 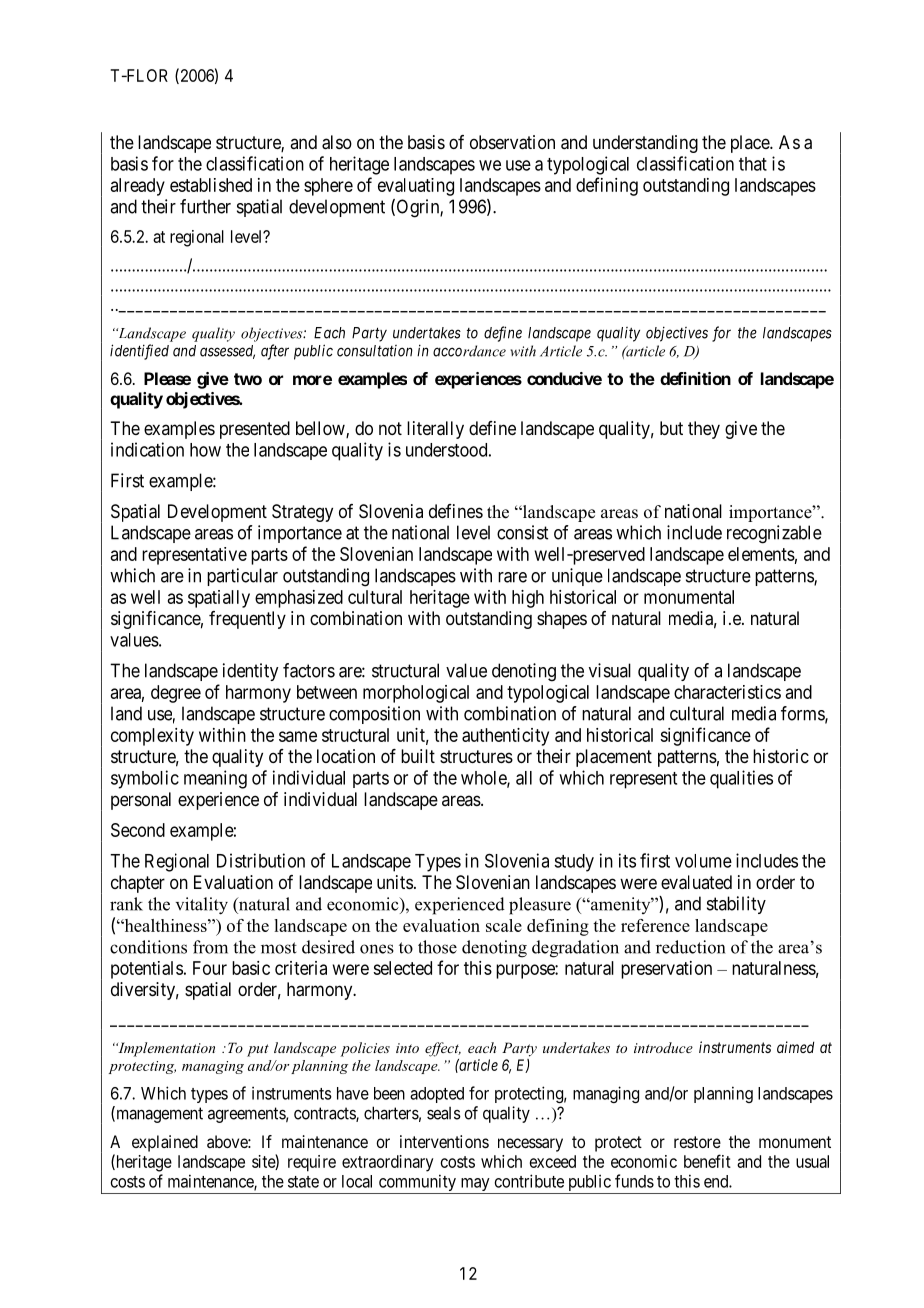 I want to click on established, so click(x=211, y=185).
